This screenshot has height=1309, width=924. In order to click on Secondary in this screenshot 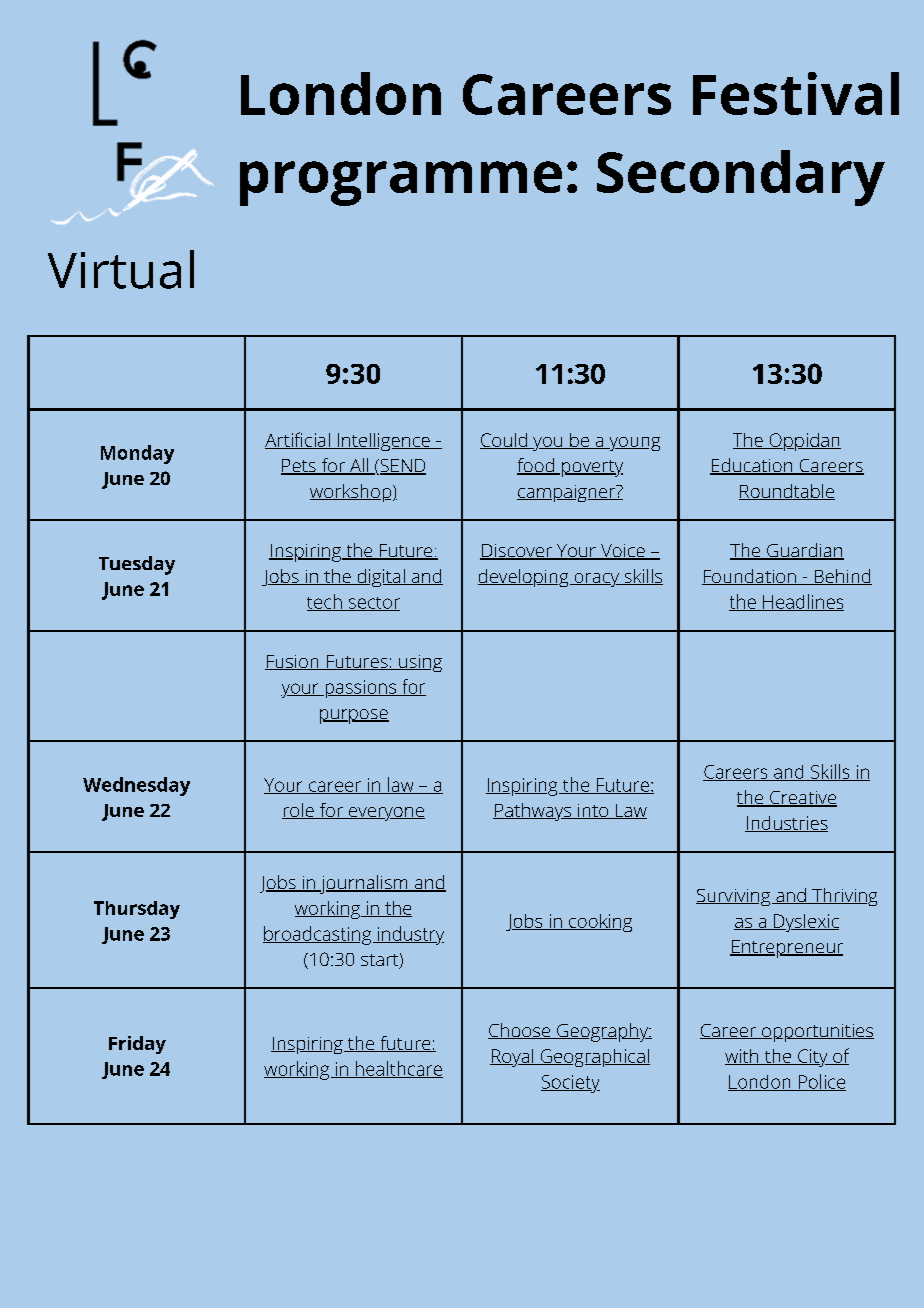, I will do `click(741, 178)`.
